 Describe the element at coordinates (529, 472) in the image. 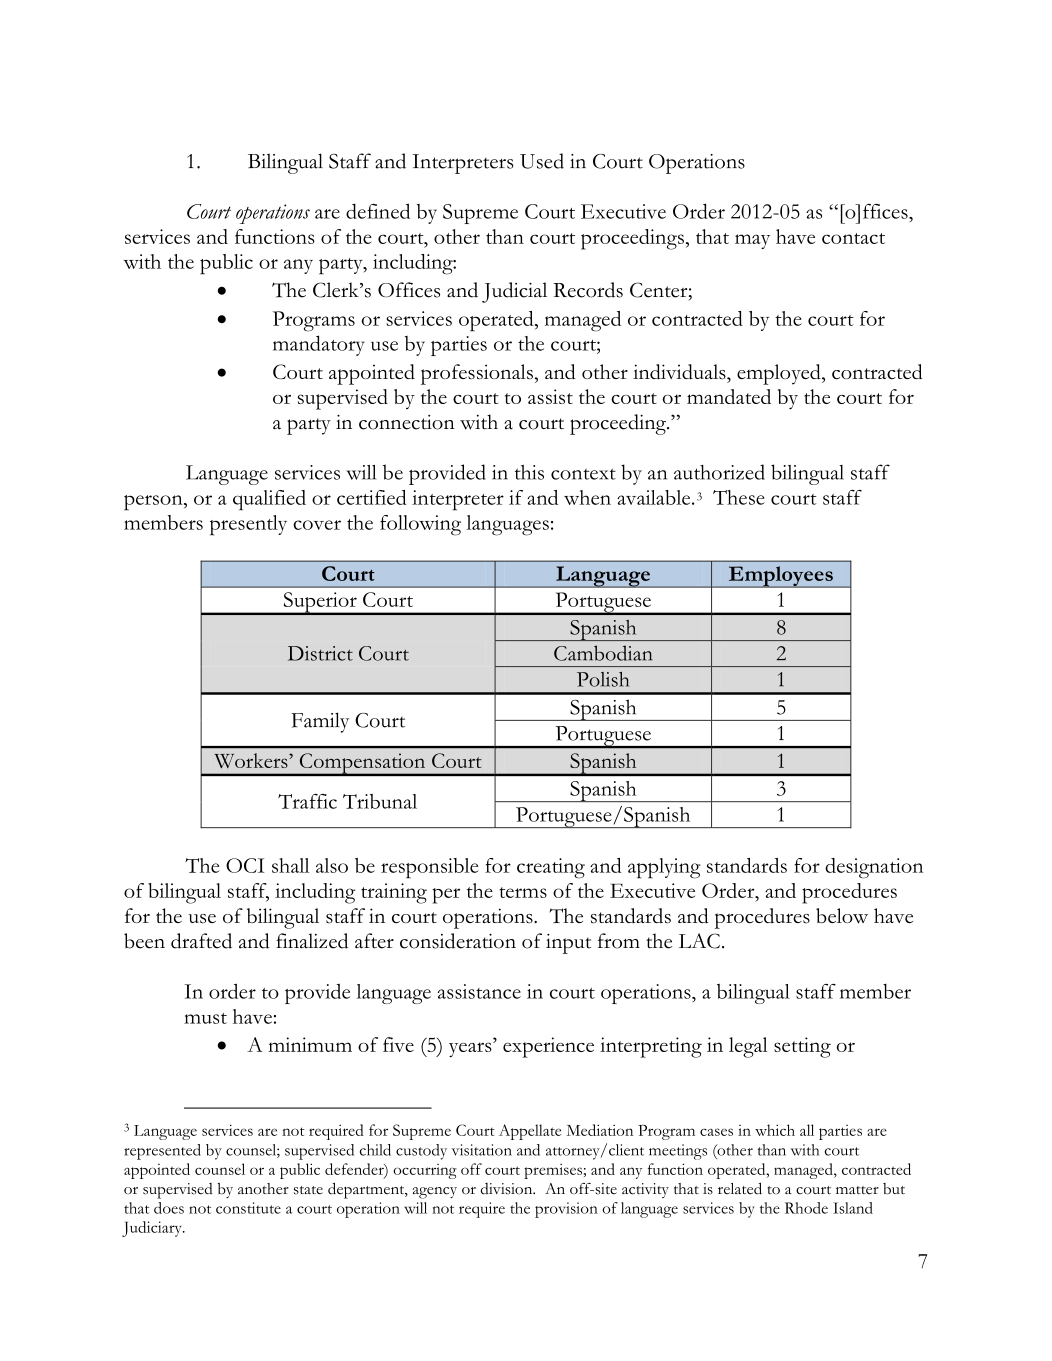

I see `this` at that location.
